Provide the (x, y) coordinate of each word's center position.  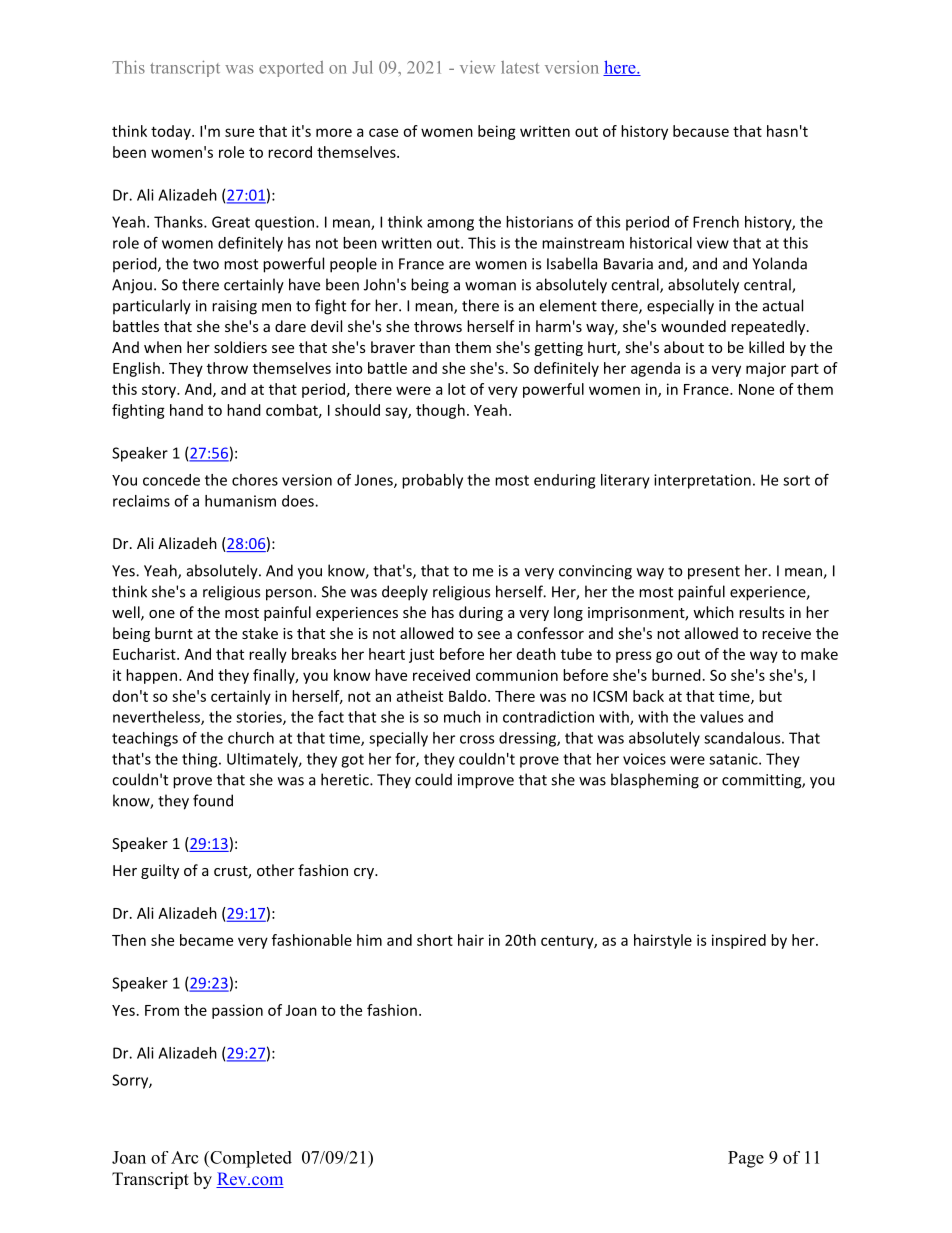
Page (746, 1159)
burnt (174, 633)
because (701, 131)
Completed (250, 1159)
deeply (405, 593)
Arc (185, 1157)
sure (239, 132)
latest (520, 67)
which (713, 612)
